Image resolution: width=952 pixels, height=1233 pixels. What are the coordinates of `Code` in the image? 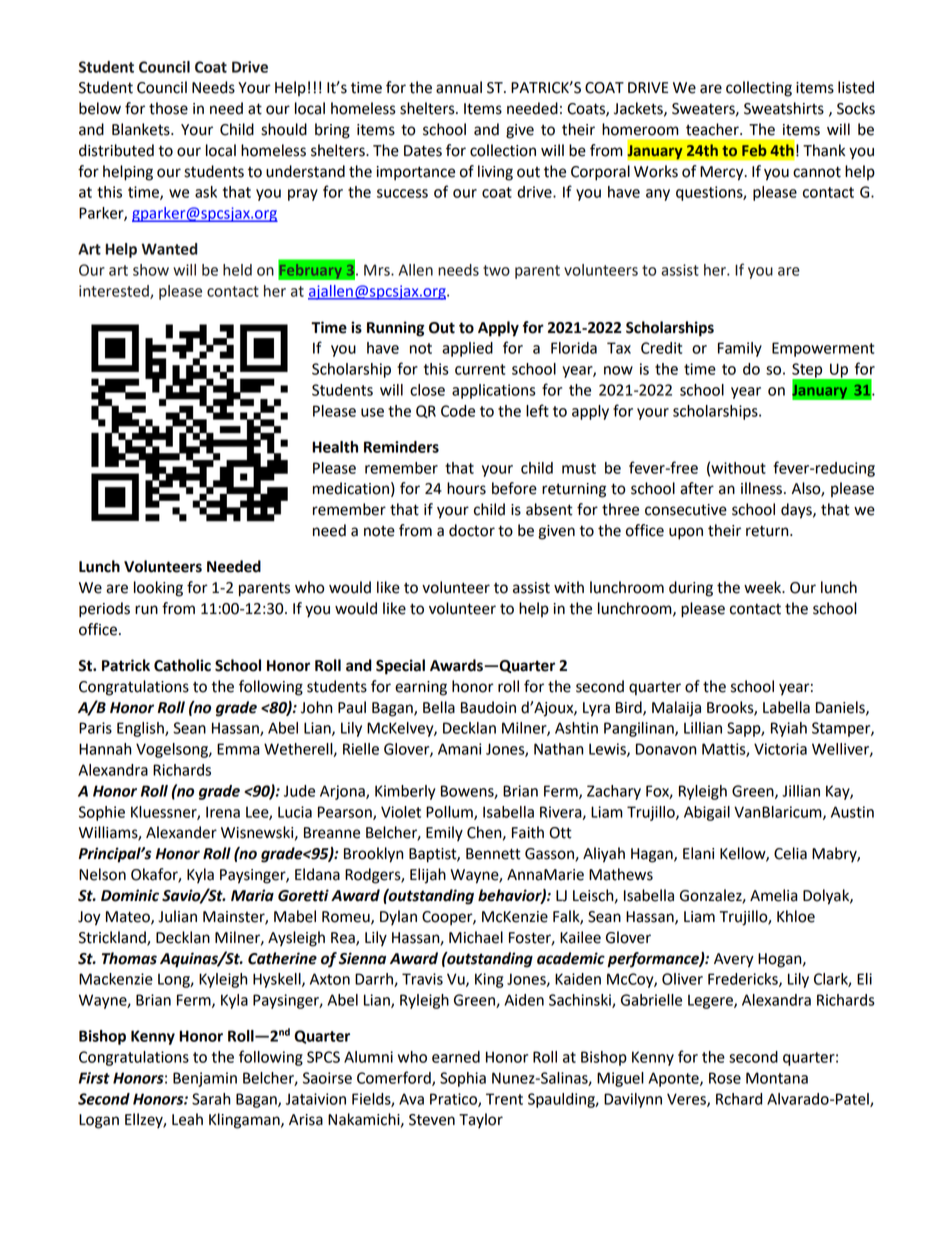 It's located at (458, 411).
